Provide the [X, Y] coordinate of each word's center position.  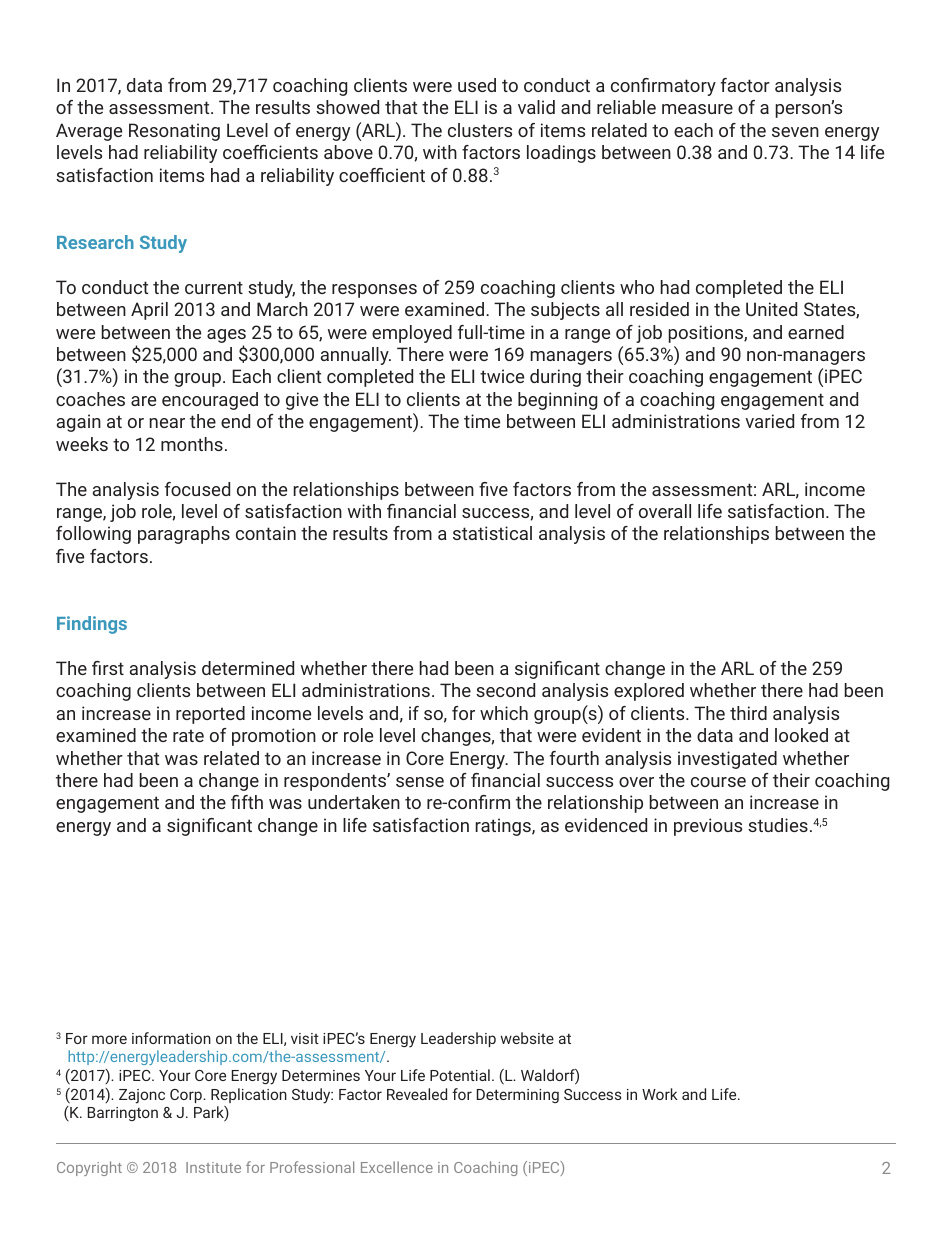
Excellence [397, 1167]
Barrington [123, 1114]
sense [420, 782]
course [718, 782]
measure [697, 109]
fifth [247, 802]
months [192, 444]
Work [660, 1094]
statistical [492, 533]
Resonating [174, 132]
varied [769, 421]
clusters [480, 130]
